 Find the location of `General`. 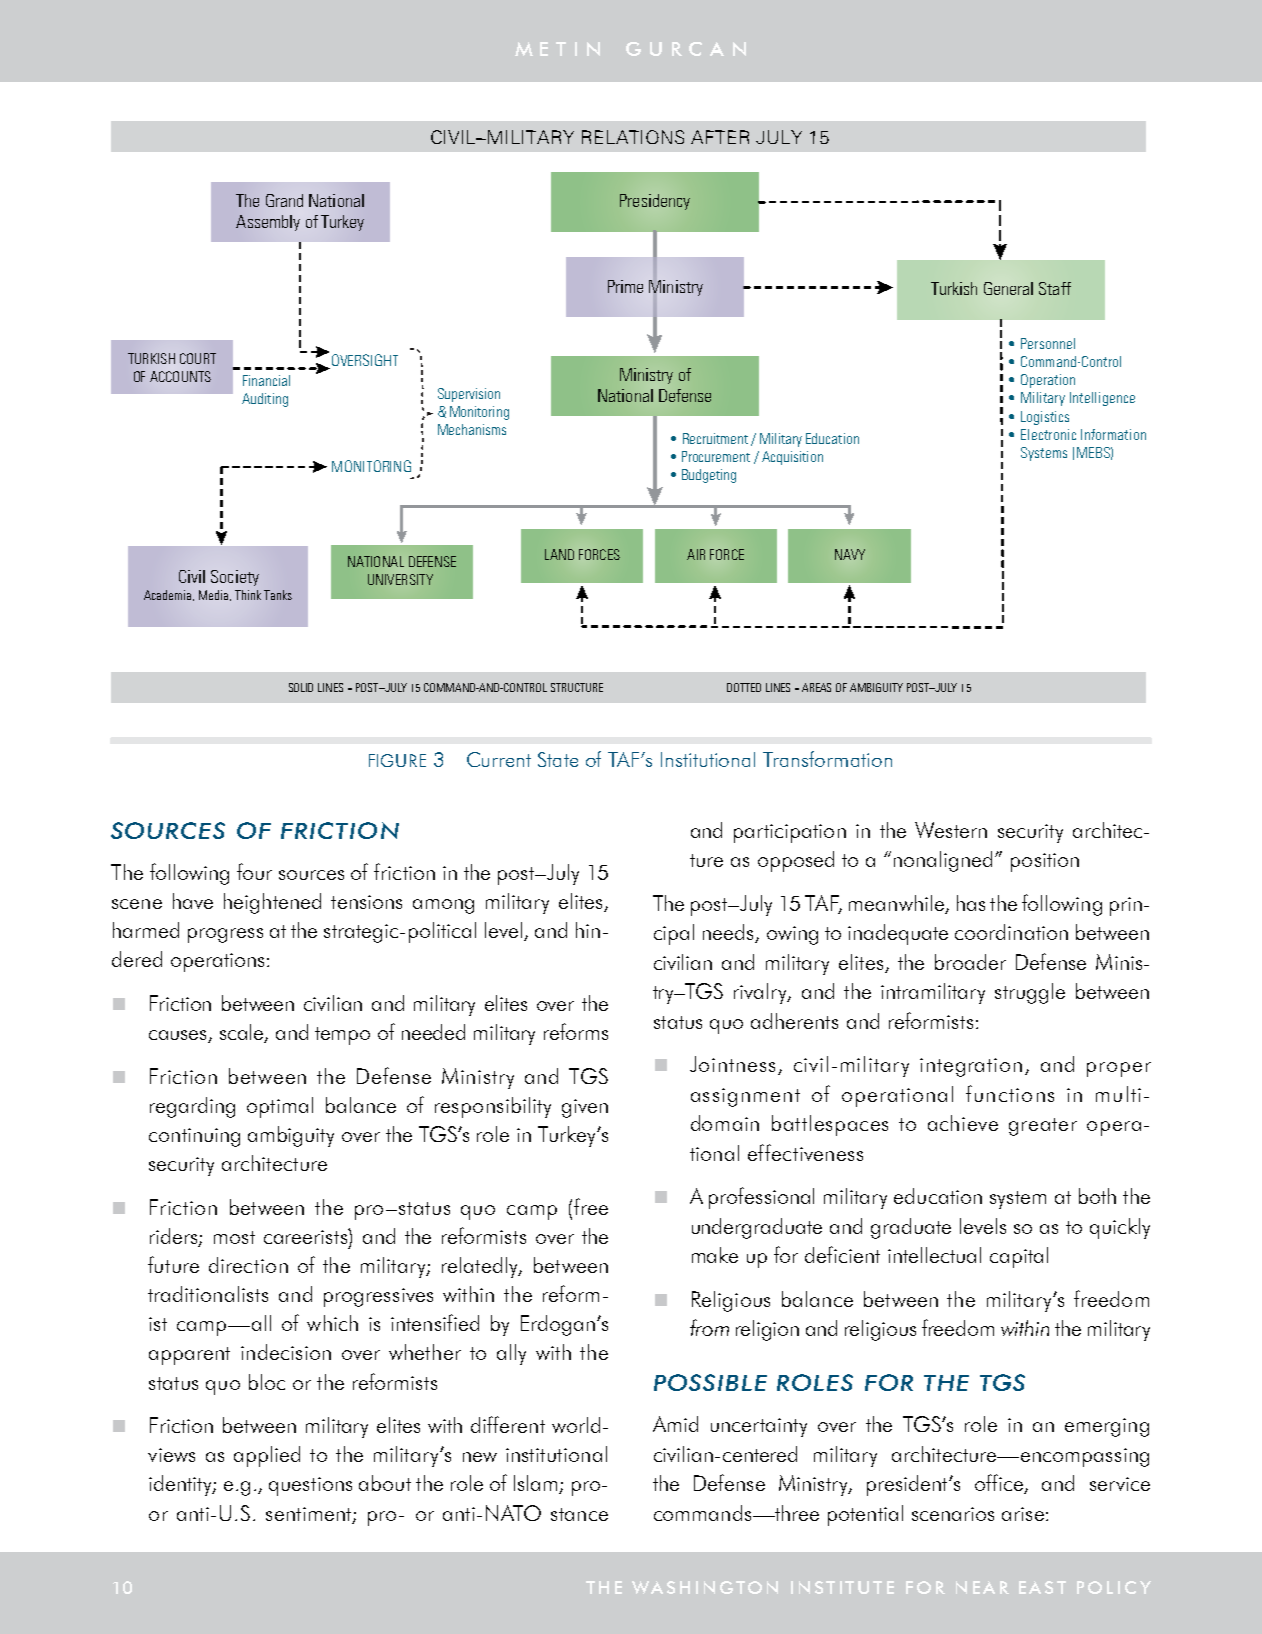

General is located at coordinates (1008, 288).
